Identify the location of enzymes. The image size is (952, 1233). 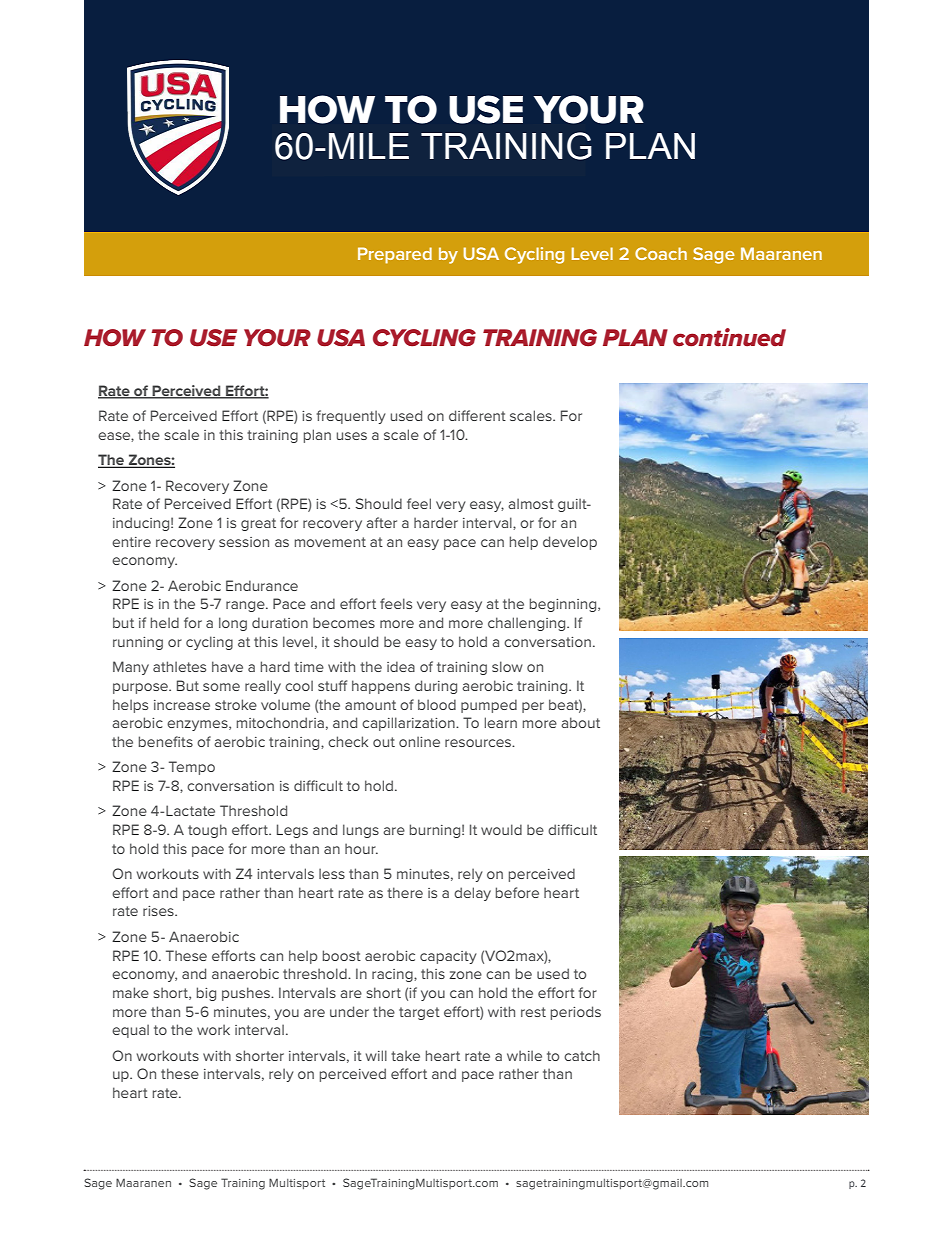
(198, 725).
